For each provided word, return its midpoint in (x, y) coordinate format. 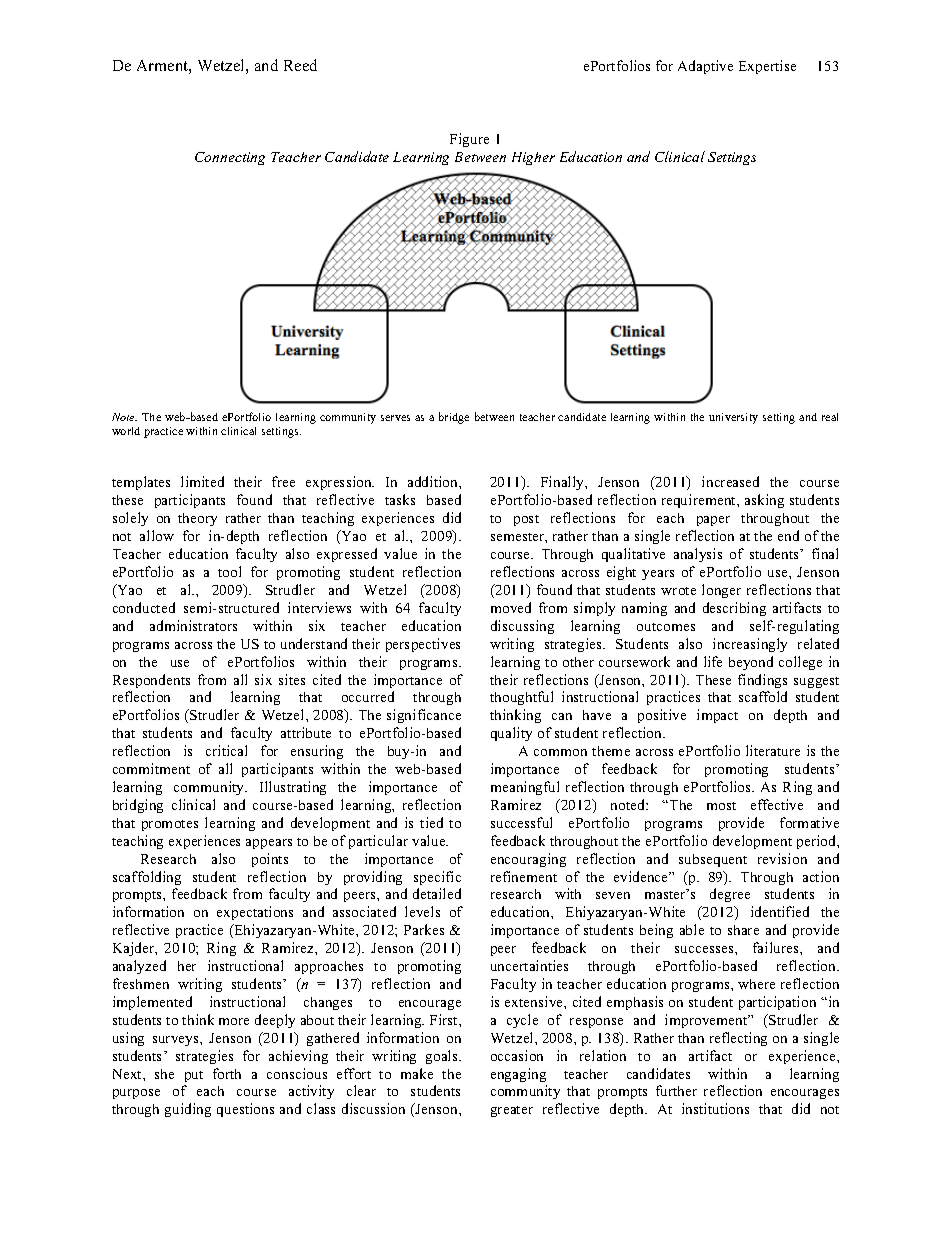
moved (511, 607)
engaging (518, 1075)
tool (229, 571)
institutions (715, 1108)
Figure (469, 140)
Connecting (230, 158)
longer (721, 591)
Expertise (767, 67)
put (194, 1076)
